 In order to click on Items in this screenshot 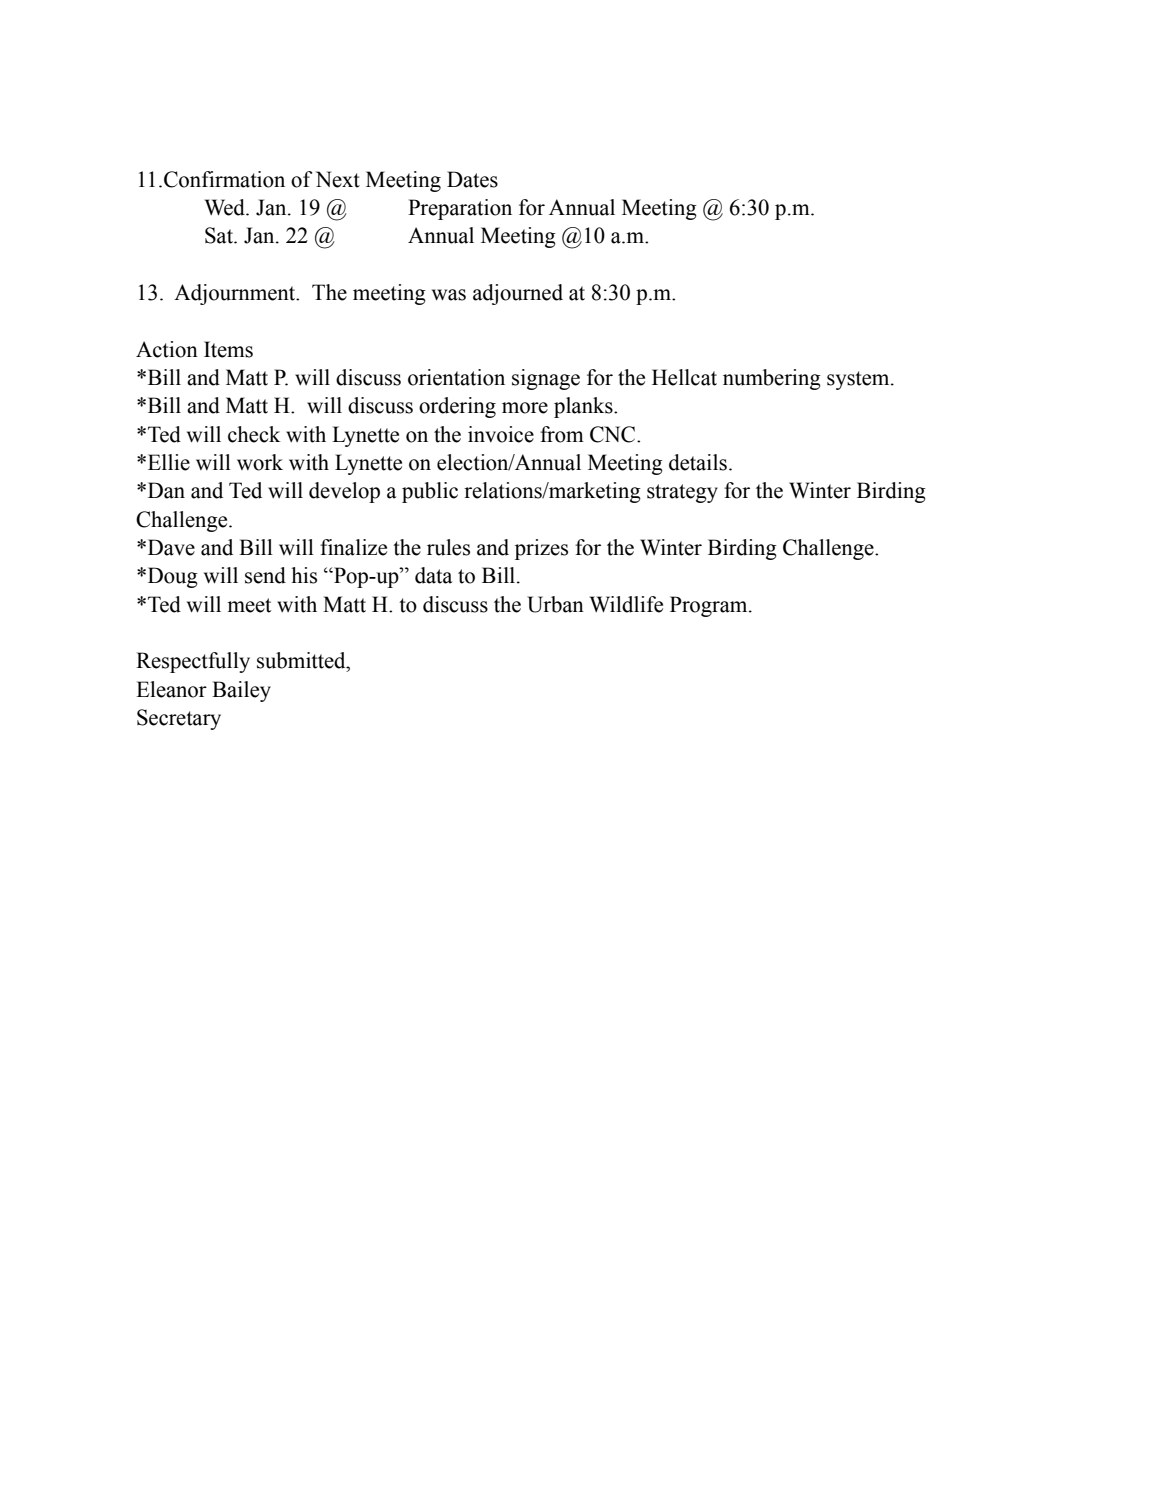, I will do `click(228, 349)`.
